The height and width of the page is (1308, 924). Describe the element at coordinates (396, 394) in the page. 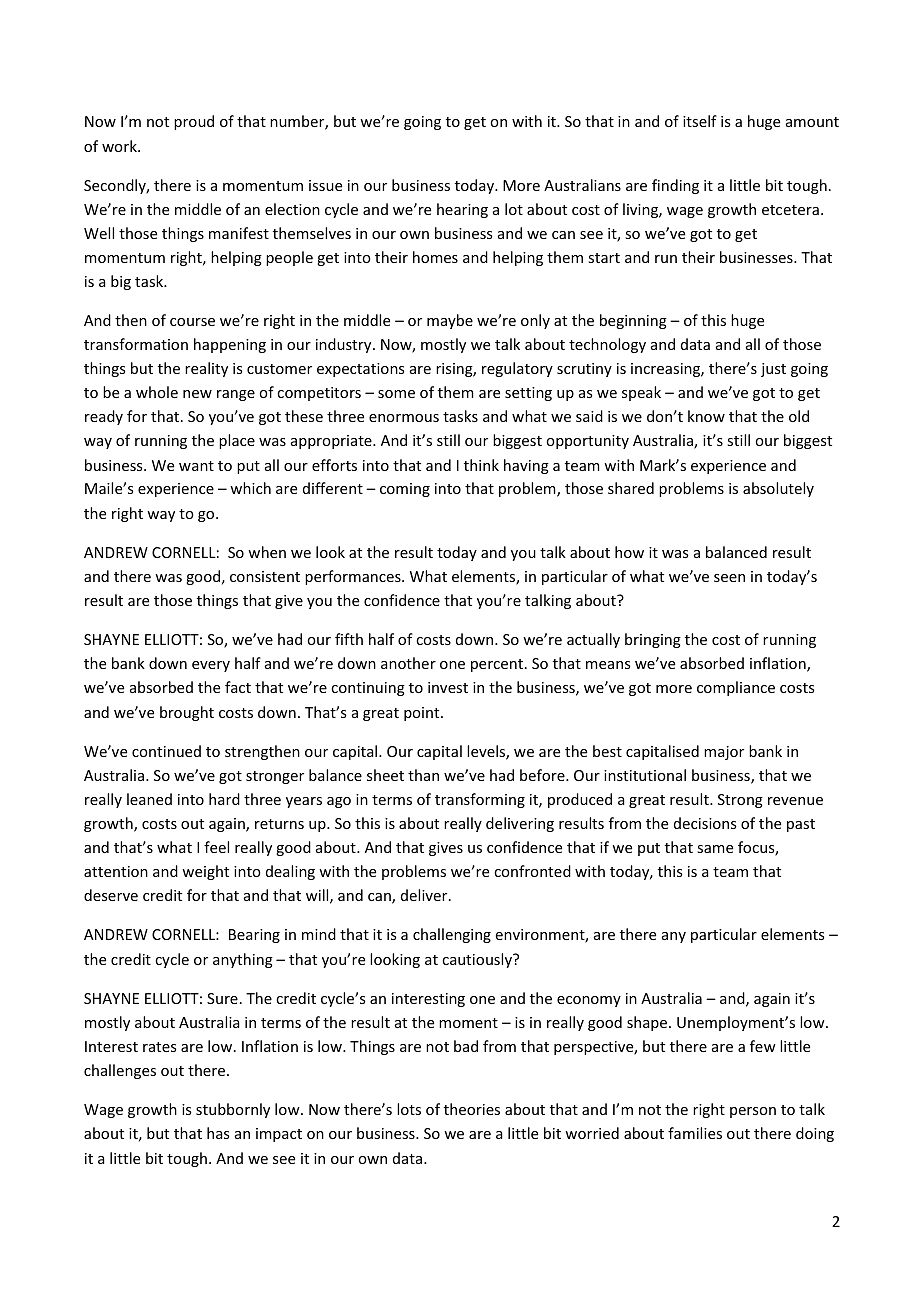

I see `some` at that location.
